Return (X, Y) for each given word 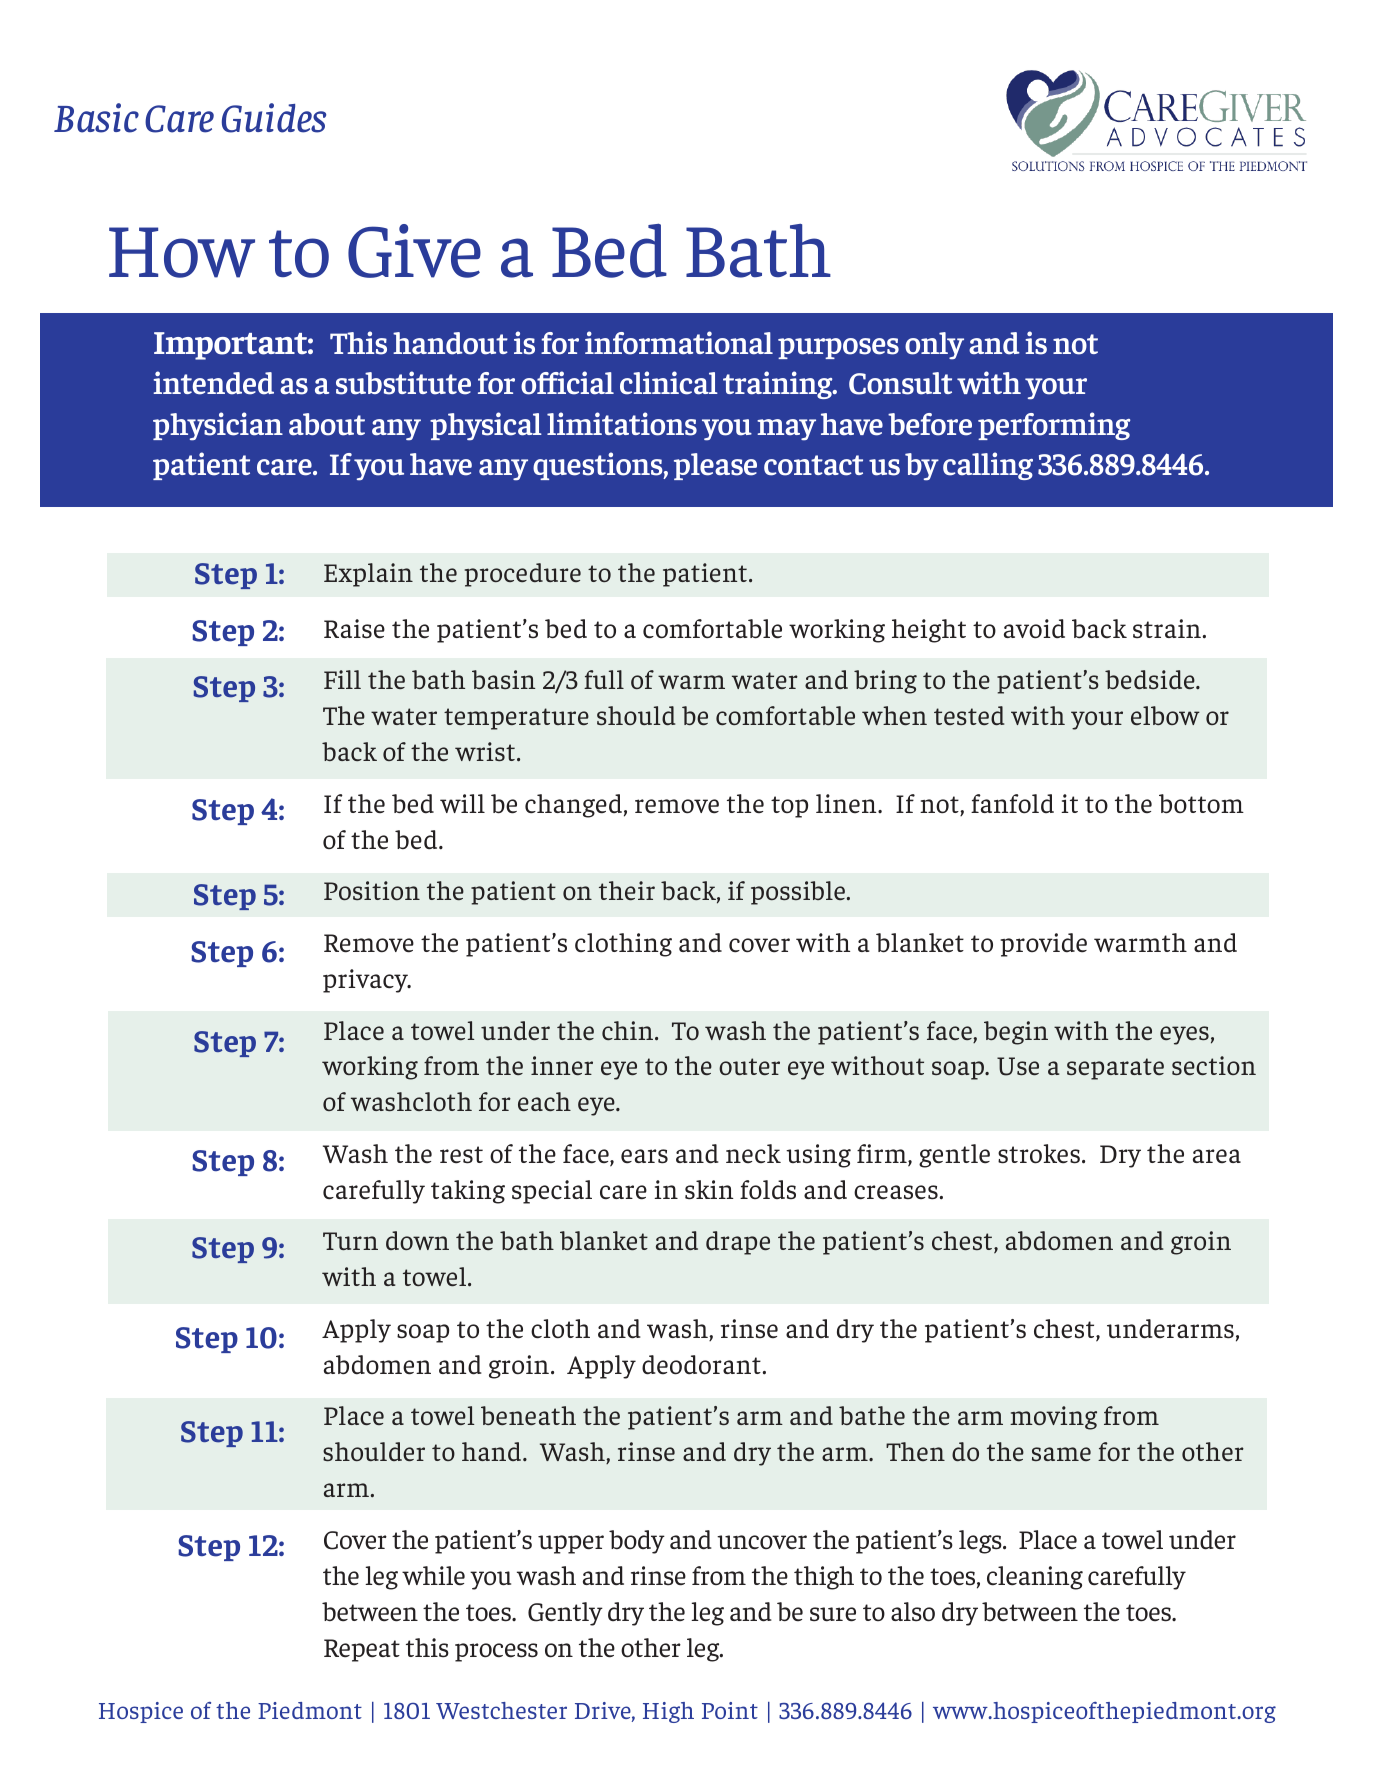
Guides (274, 118)
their (627, 890)
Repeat (362, 1650)
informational (679, 343)
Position (372, 890)
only (934, 346)
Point (730, 1710)
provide (1043, 945)
